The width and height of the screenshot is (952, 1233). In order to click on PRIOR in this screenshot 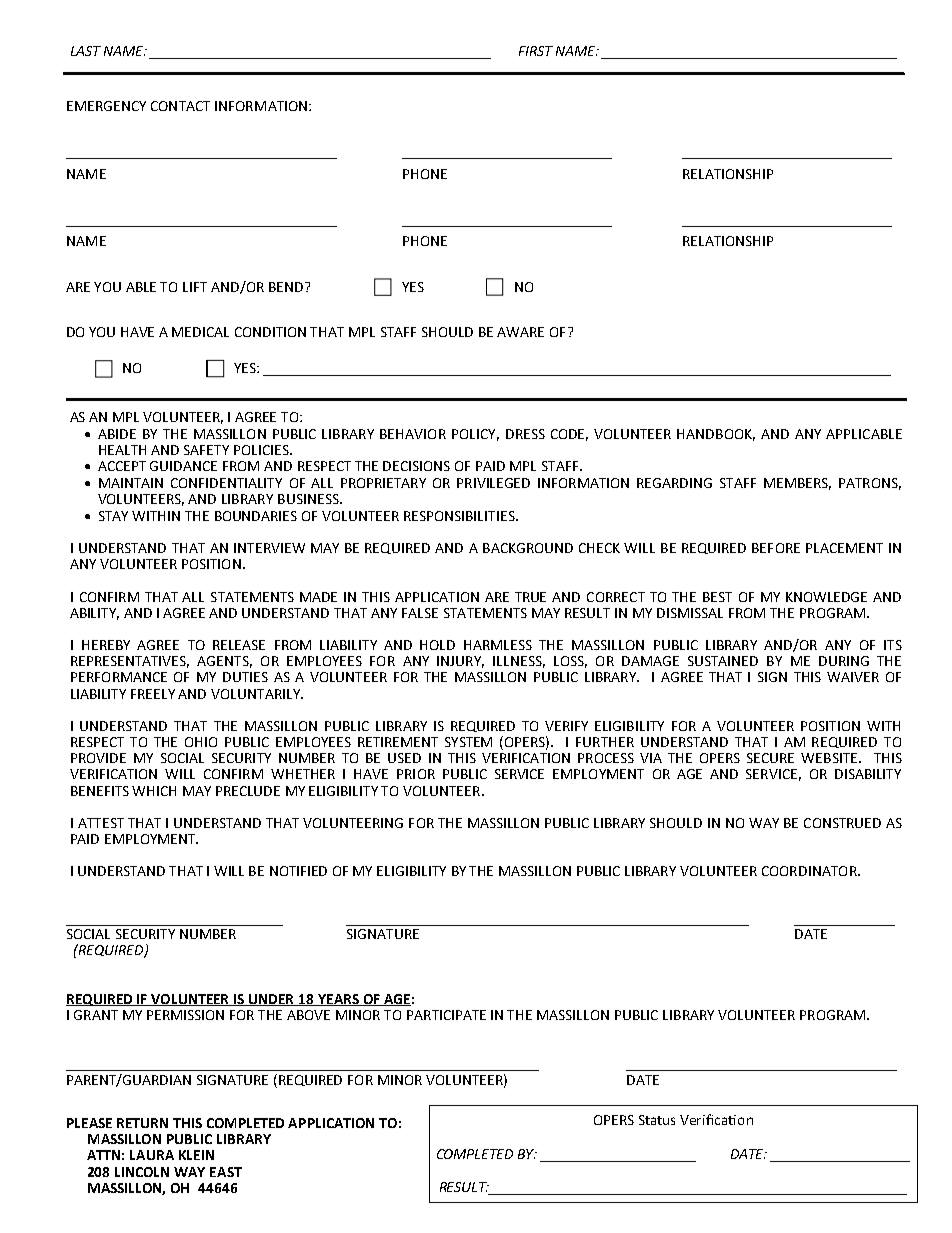, I will do `click(416, 774)`.
